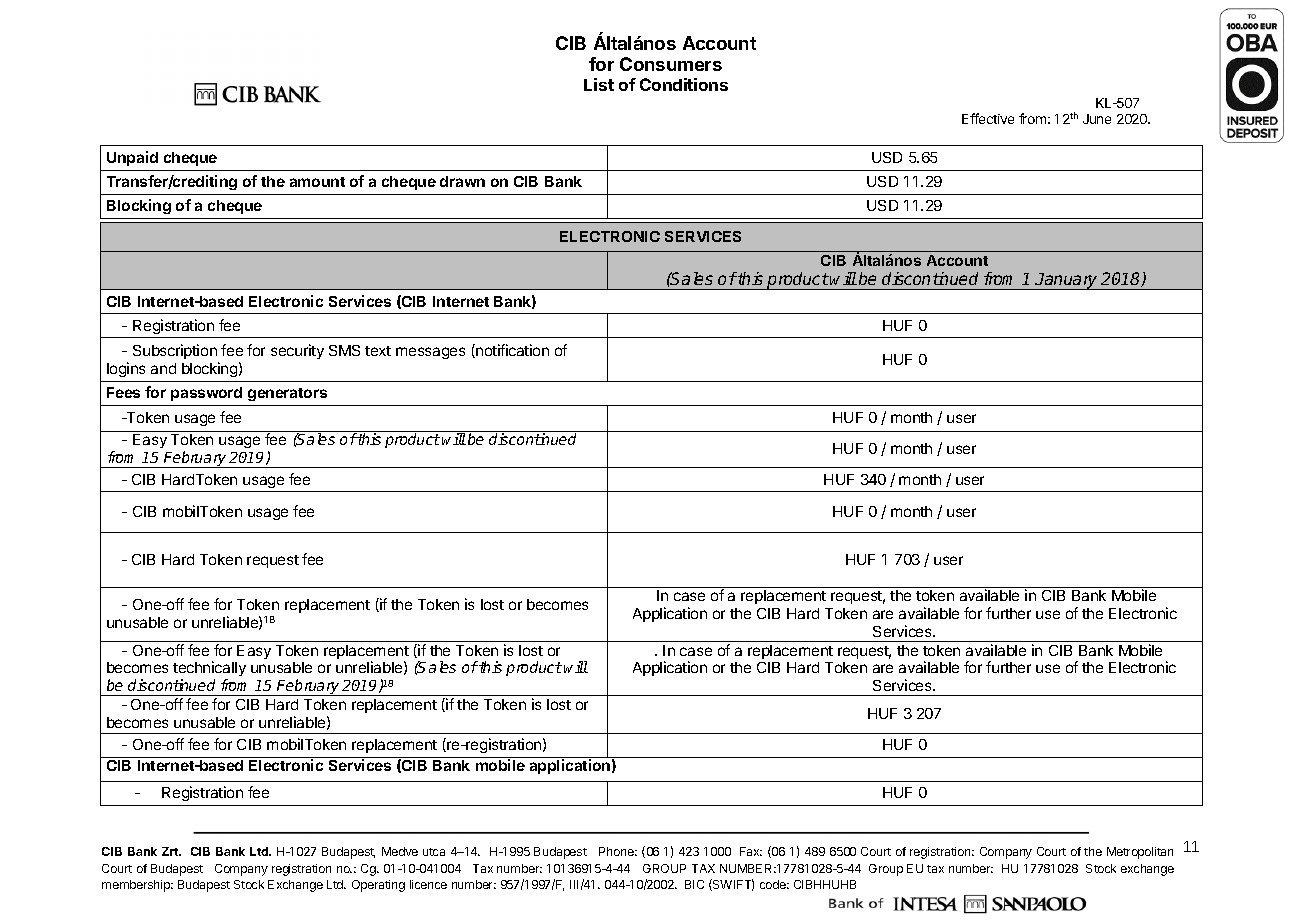 This screenshot has height=924, width=1308. I want to click on membership, so click(137, 886).
